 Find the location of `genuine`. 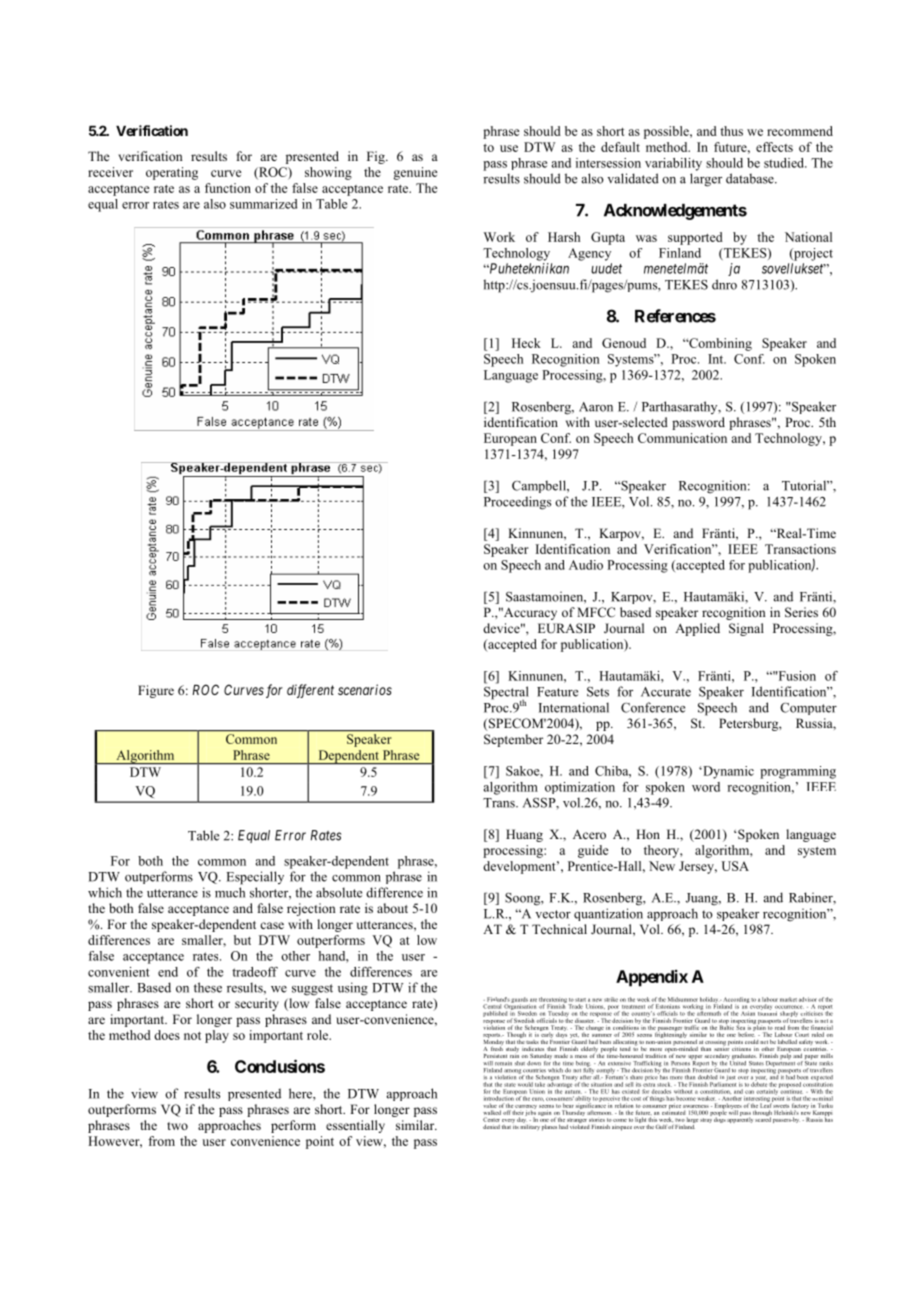

genuine is located at coordinates (415, 173).
